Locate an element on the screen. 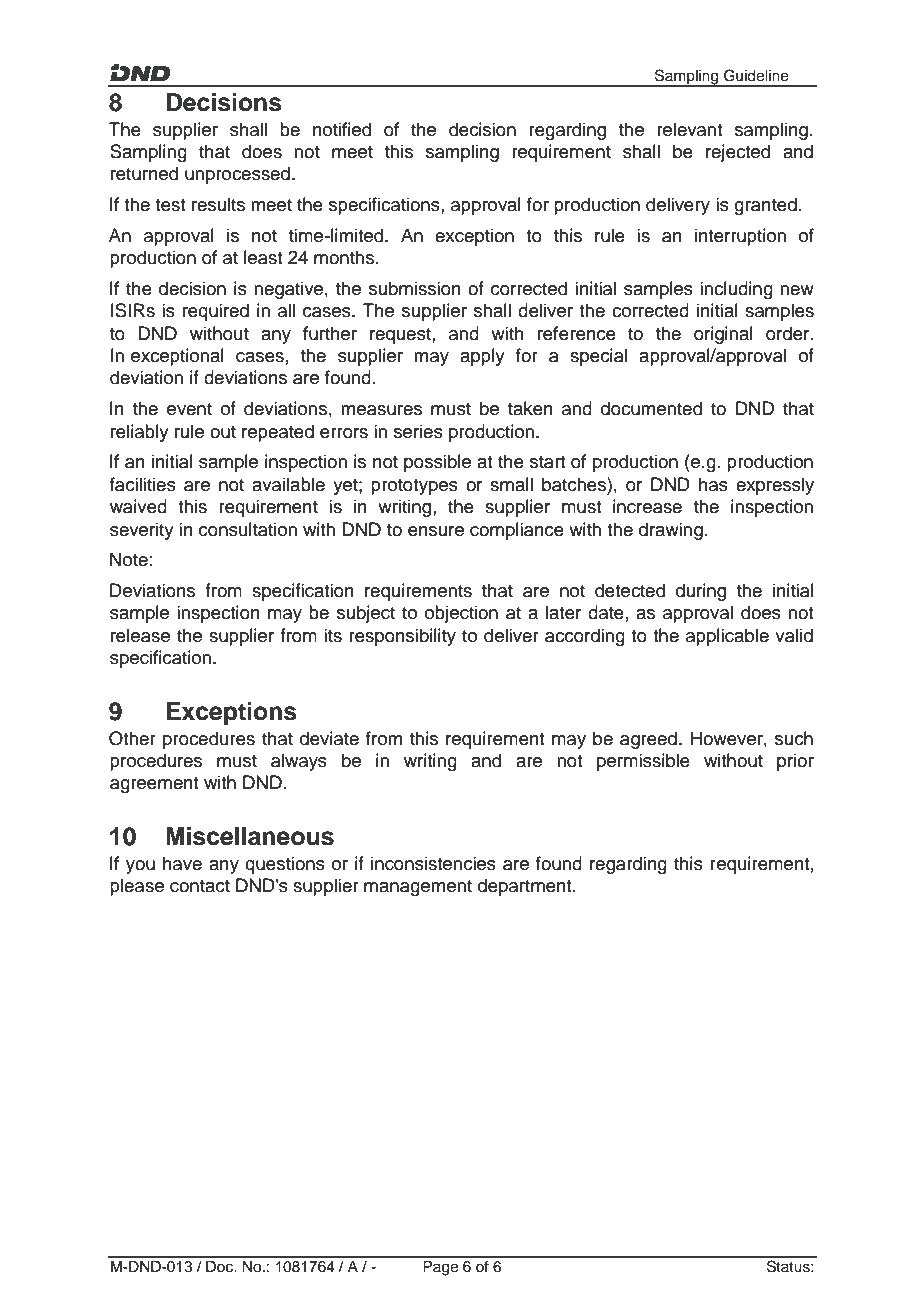 The height and width of the screenshot is (1308, 924). have is located at coordinates (182, 863).
